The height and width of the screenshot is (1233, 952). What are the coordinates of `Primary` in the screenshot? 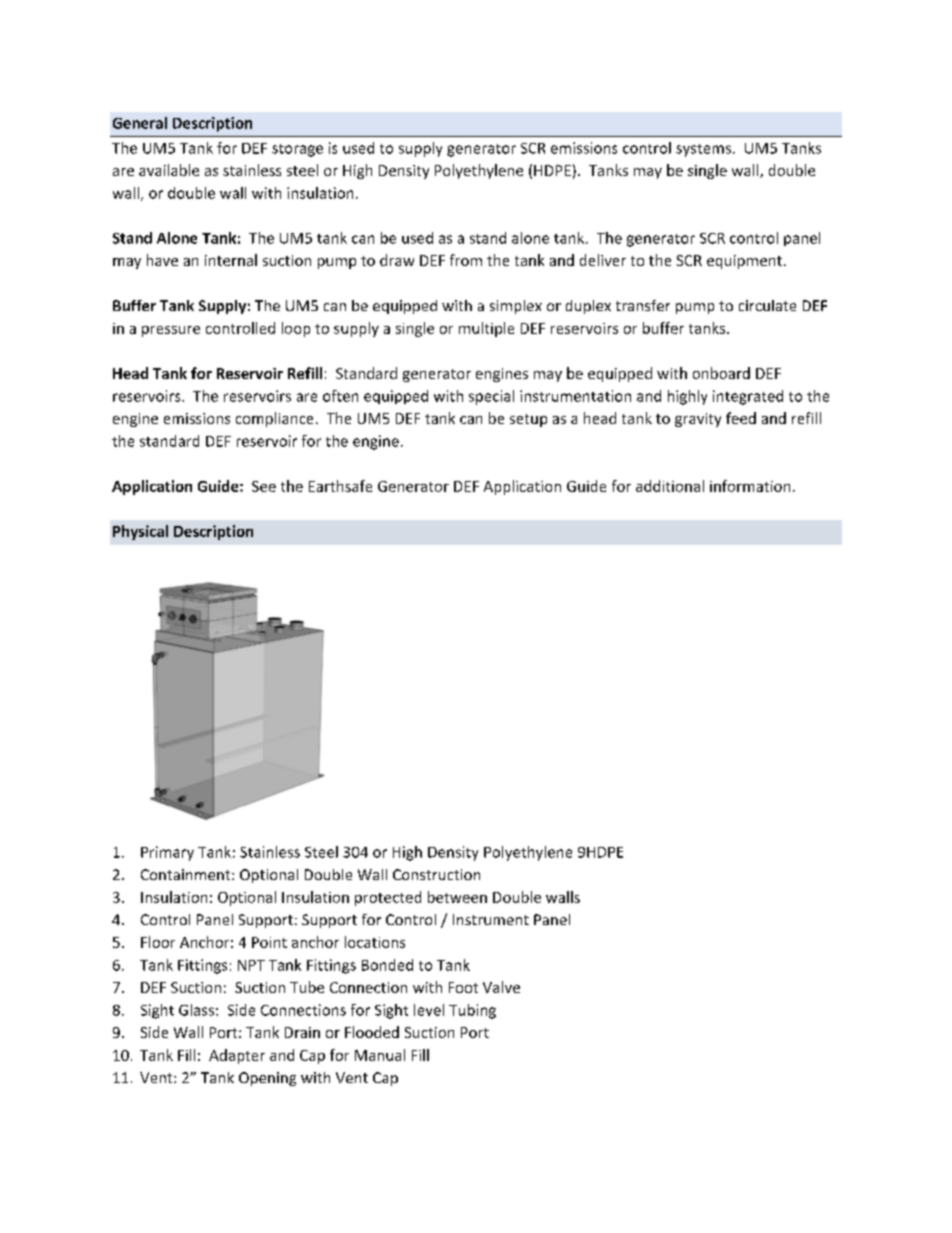 It's located at (167, 853).
